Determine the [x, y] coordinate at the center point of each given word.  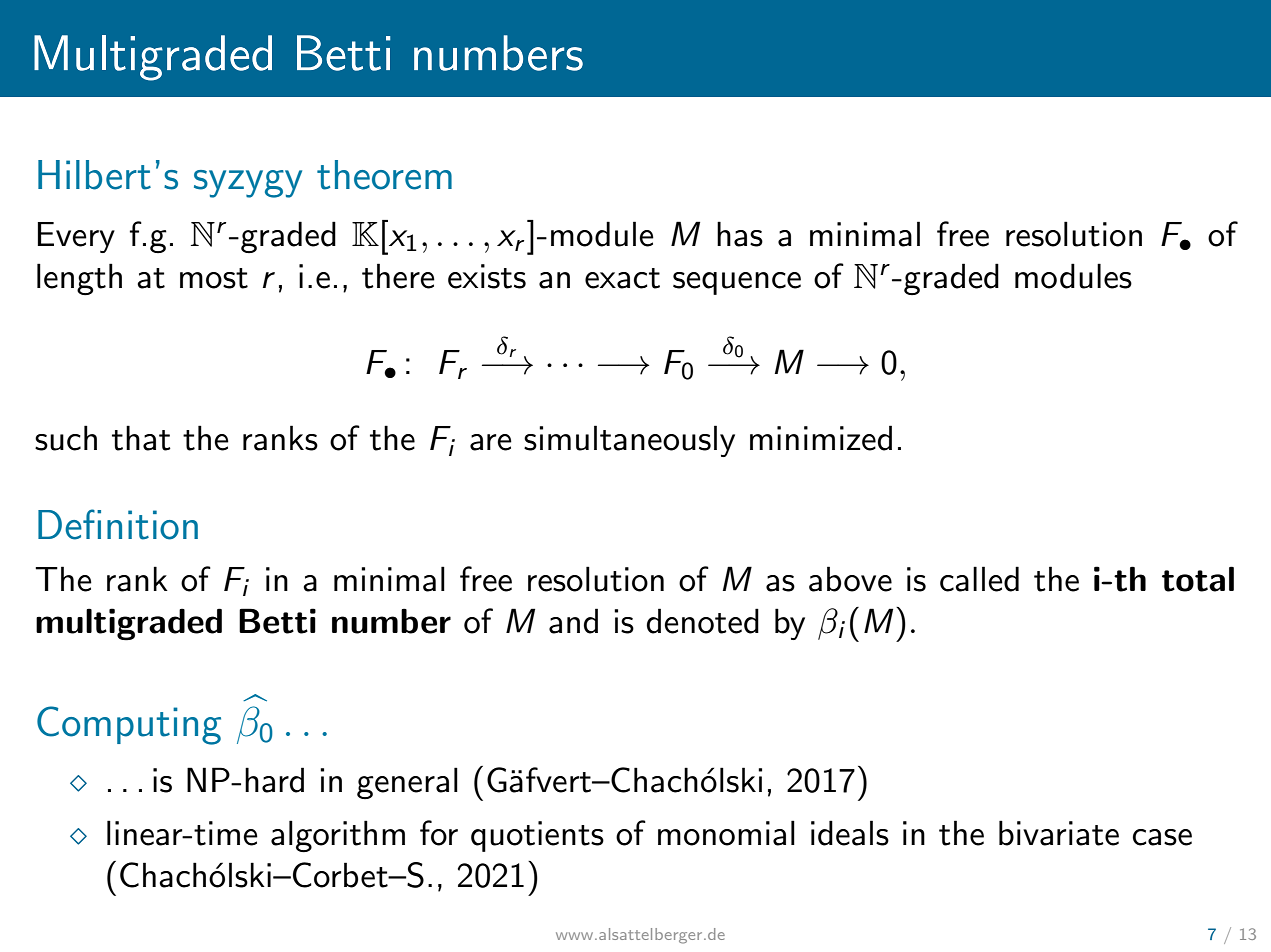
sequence [737, 283]
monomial [726, 833]
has [740, 234]
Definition [118, 524]
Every [76, 237]
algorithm [338, 836]
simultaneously [629, 441]
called [979, 579]
